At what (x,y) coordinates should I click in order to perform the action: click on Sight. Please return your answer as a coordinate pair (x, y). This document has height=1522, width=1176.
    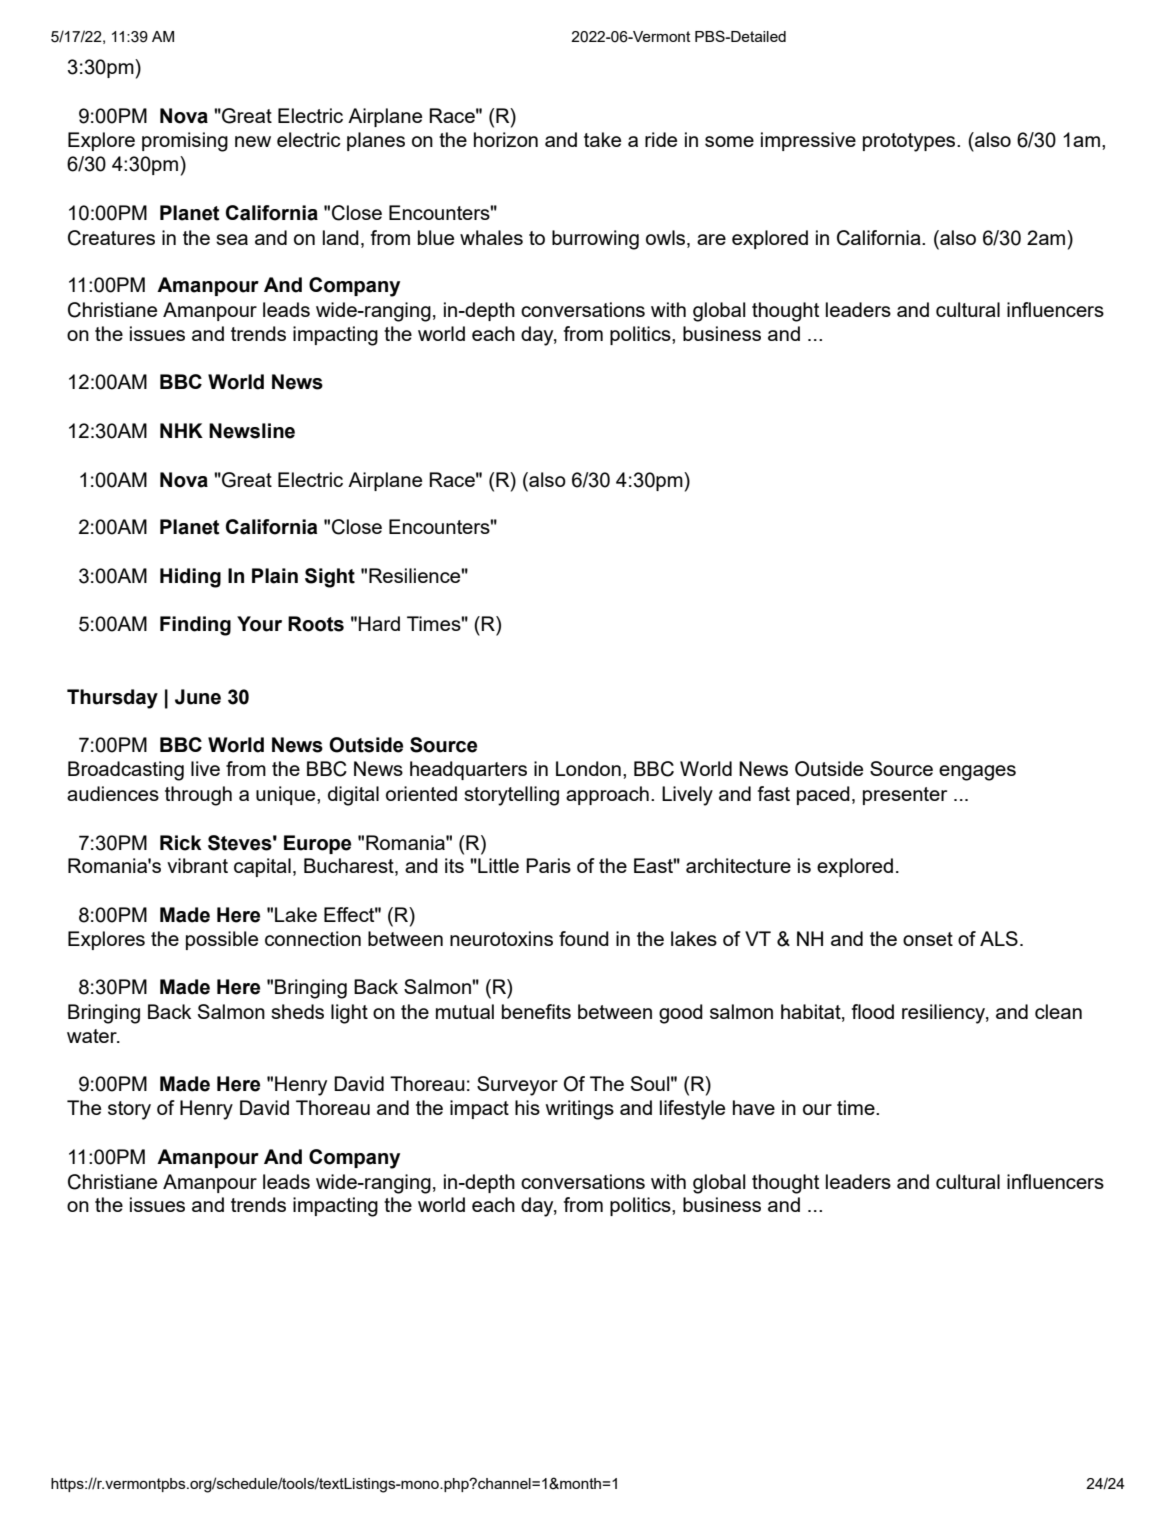
    Looking at the image, I should click on (330, 578).
